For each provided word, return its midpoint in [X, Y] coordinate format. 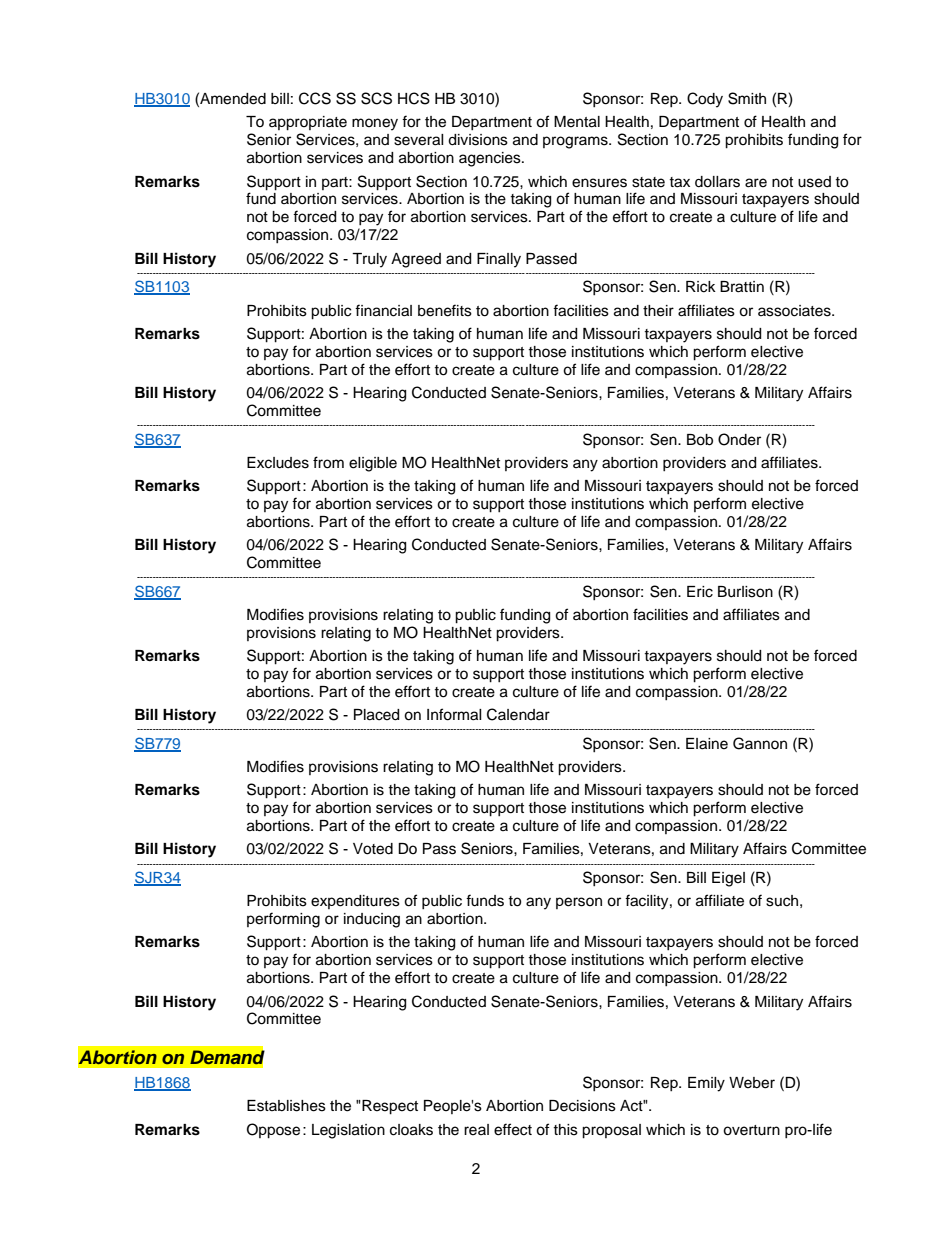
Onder [739, 439]
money [375, 124]
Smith [747, 98]
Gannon [760, 743]
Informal [454, 714]
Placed [376, 715]
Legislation [348, 1131]
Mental [577, 122]
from [328, 462]
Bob [700, 440]
